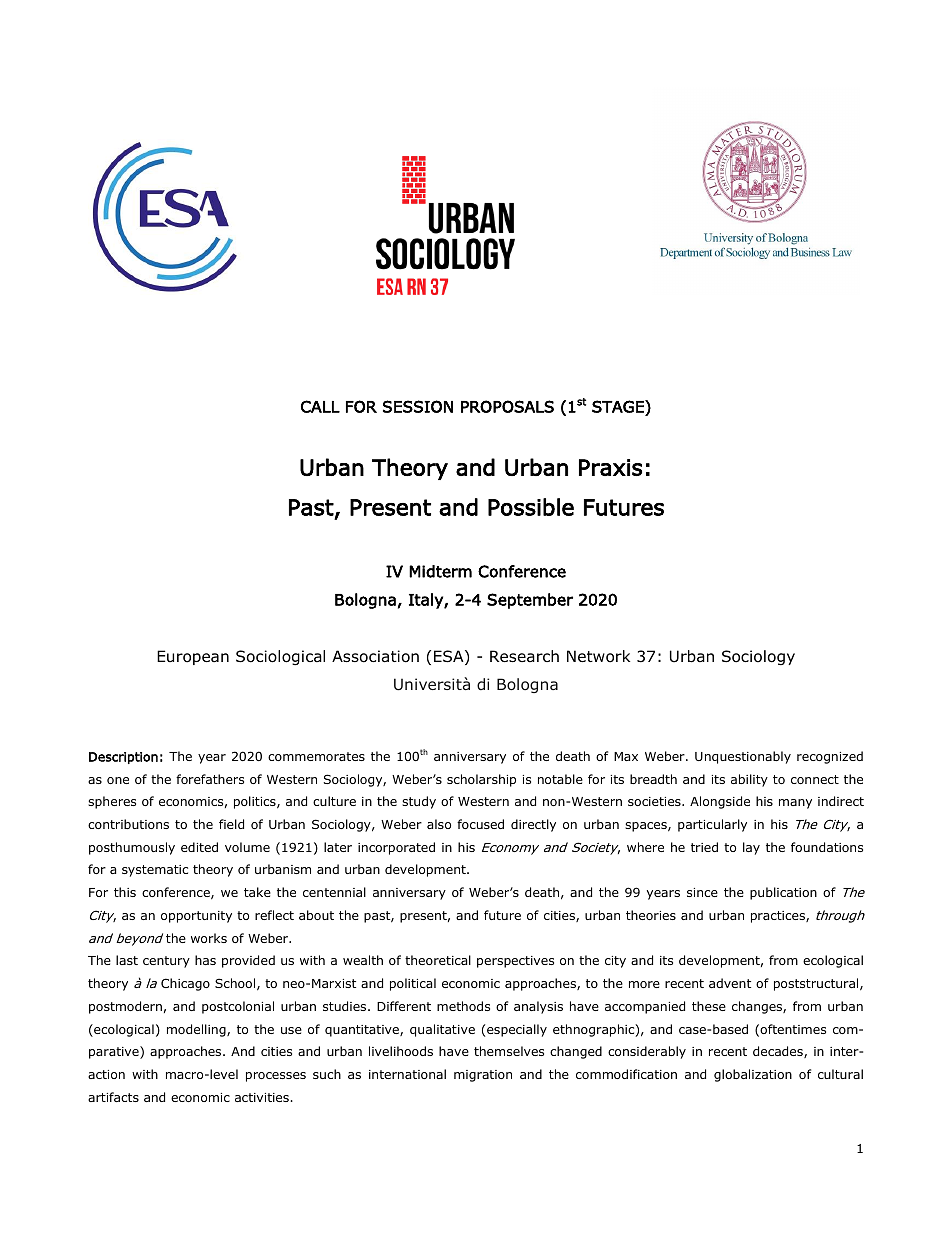 The image size is (952, 1233). I want to click on CALL, so click(320, 406).
